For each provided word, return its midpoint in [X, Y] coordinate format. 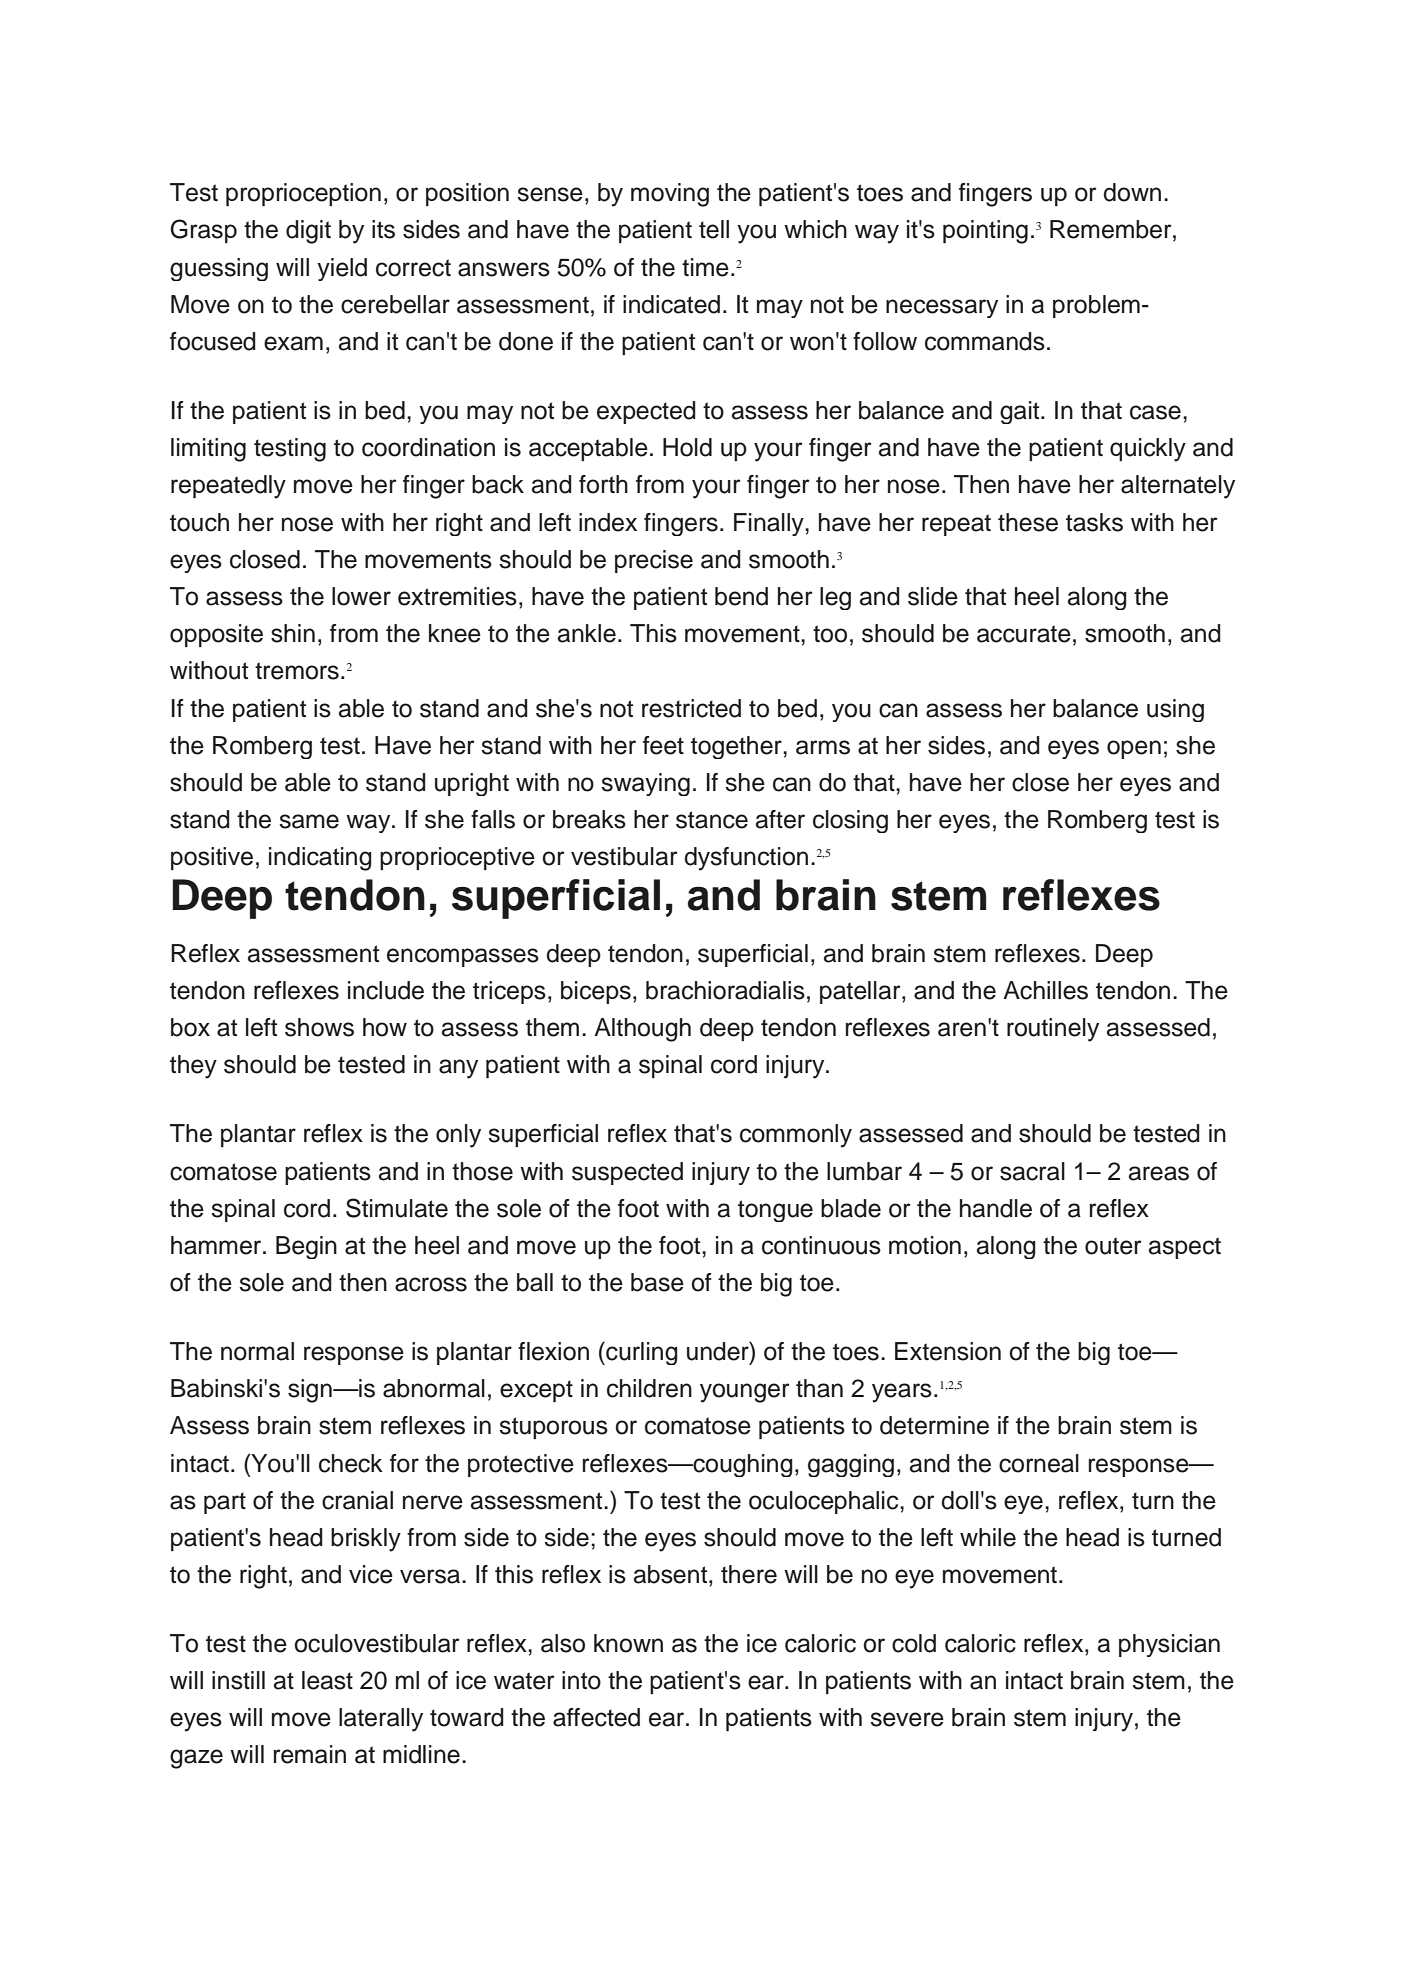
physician [1169, 1645]
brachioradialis [725, 990]
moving [670, 195]
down [1132, 192]
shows [319, 1027]
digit [308, 232]
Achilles [1045, 990]
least [327, 1680]
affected [596, 1717]
